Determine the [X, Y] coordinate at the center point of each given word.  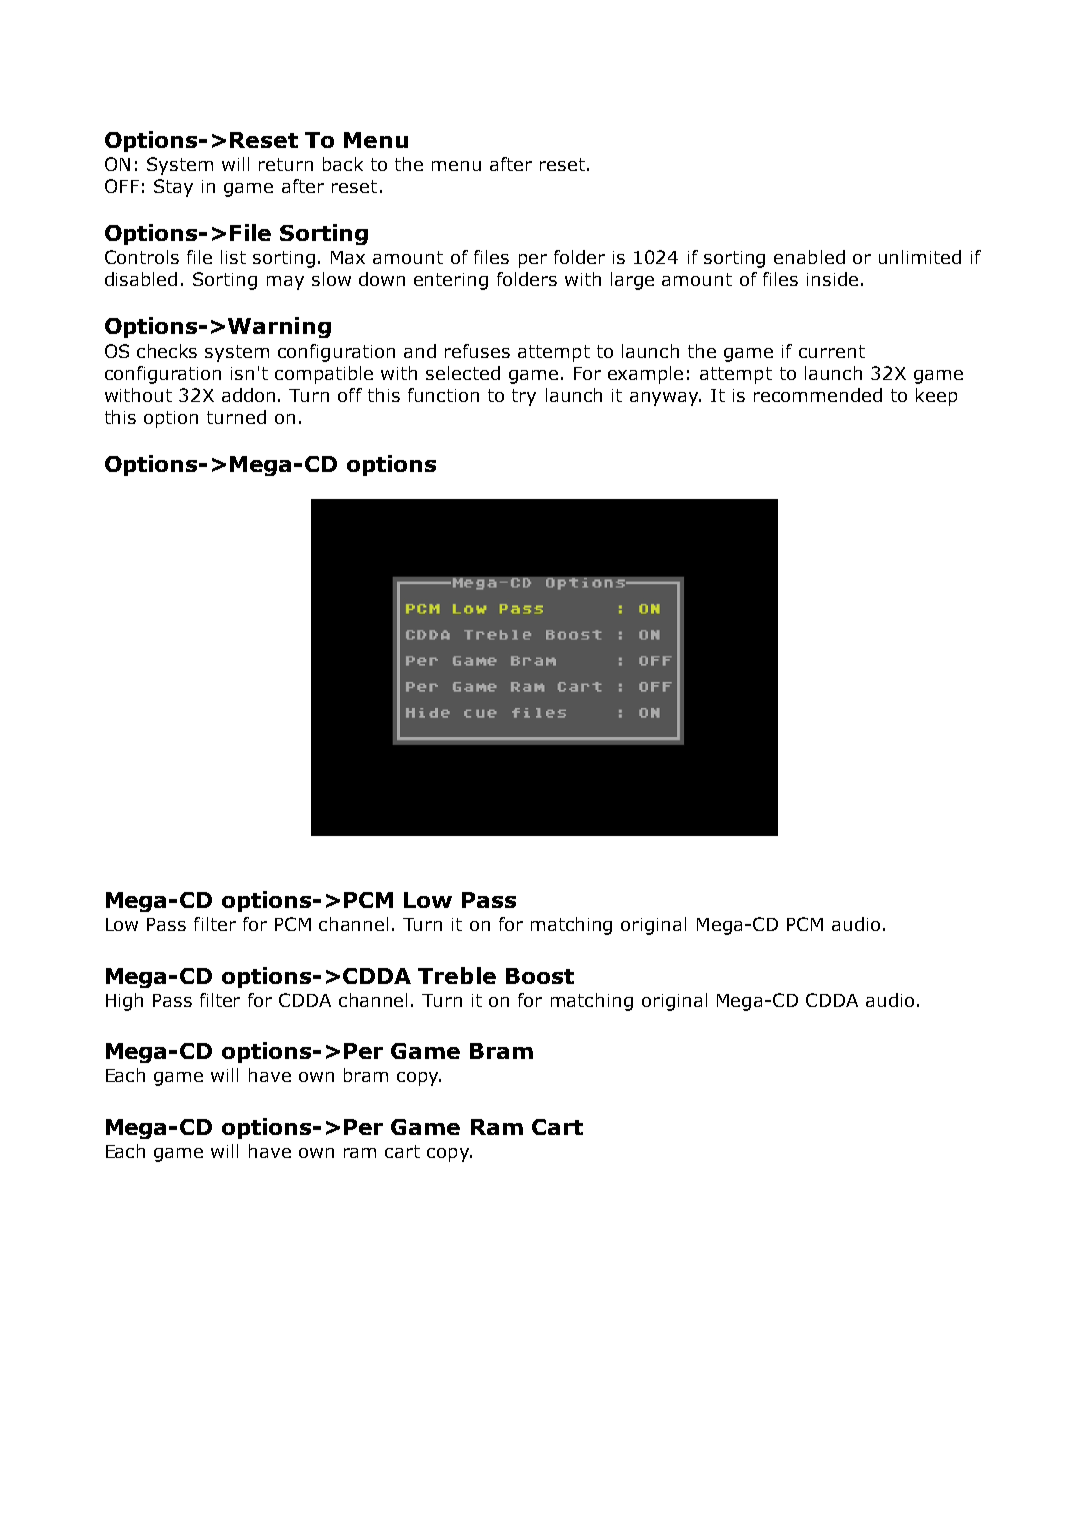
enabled [809, 257]
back [343, 164]
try [524, 397]
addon [248, 395]
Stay [173, 188]
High [124, 1002]
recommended [818, 395]
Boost [540, 976]
